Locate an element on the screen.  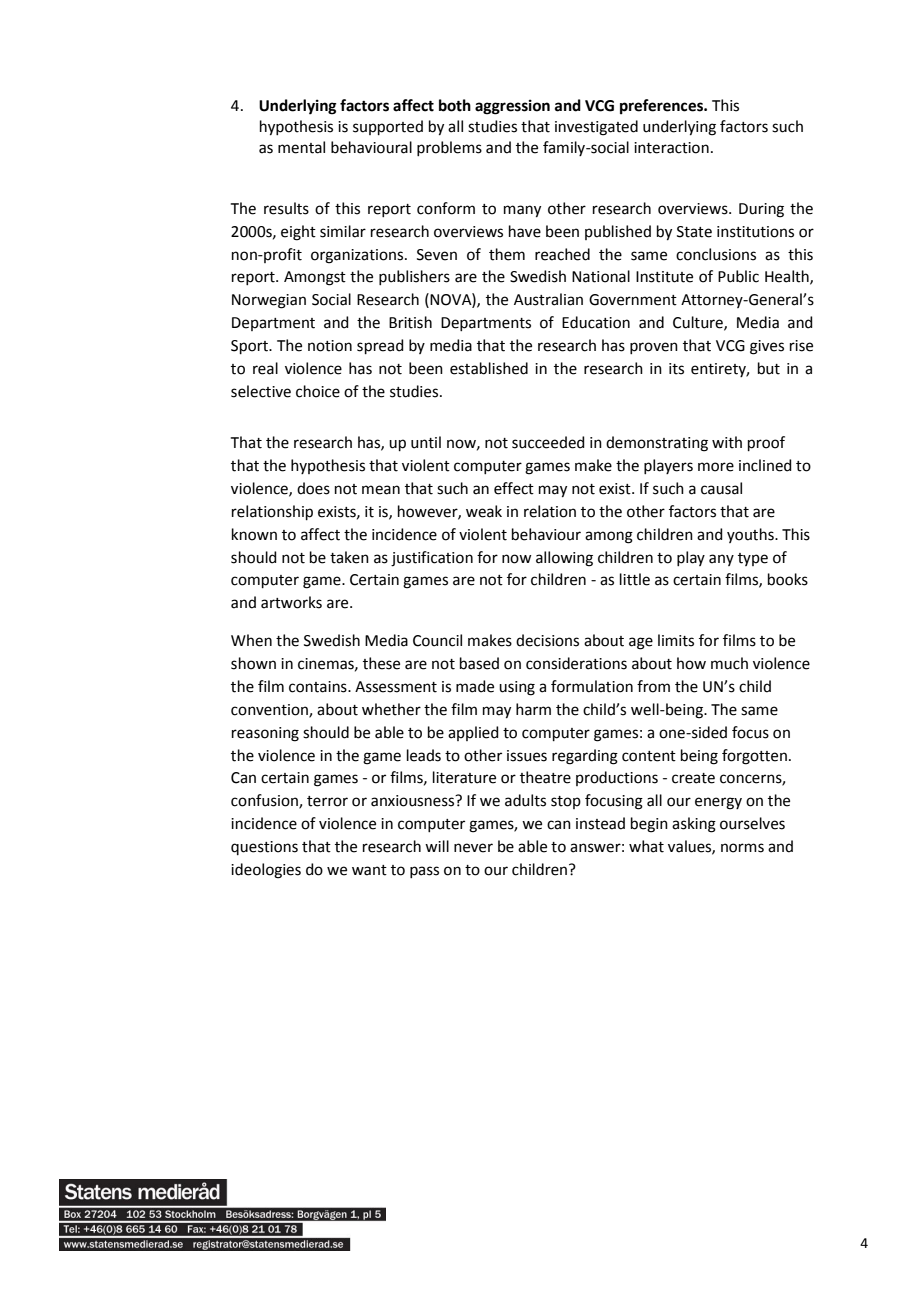
mental is located at coordinates (301, 147).
